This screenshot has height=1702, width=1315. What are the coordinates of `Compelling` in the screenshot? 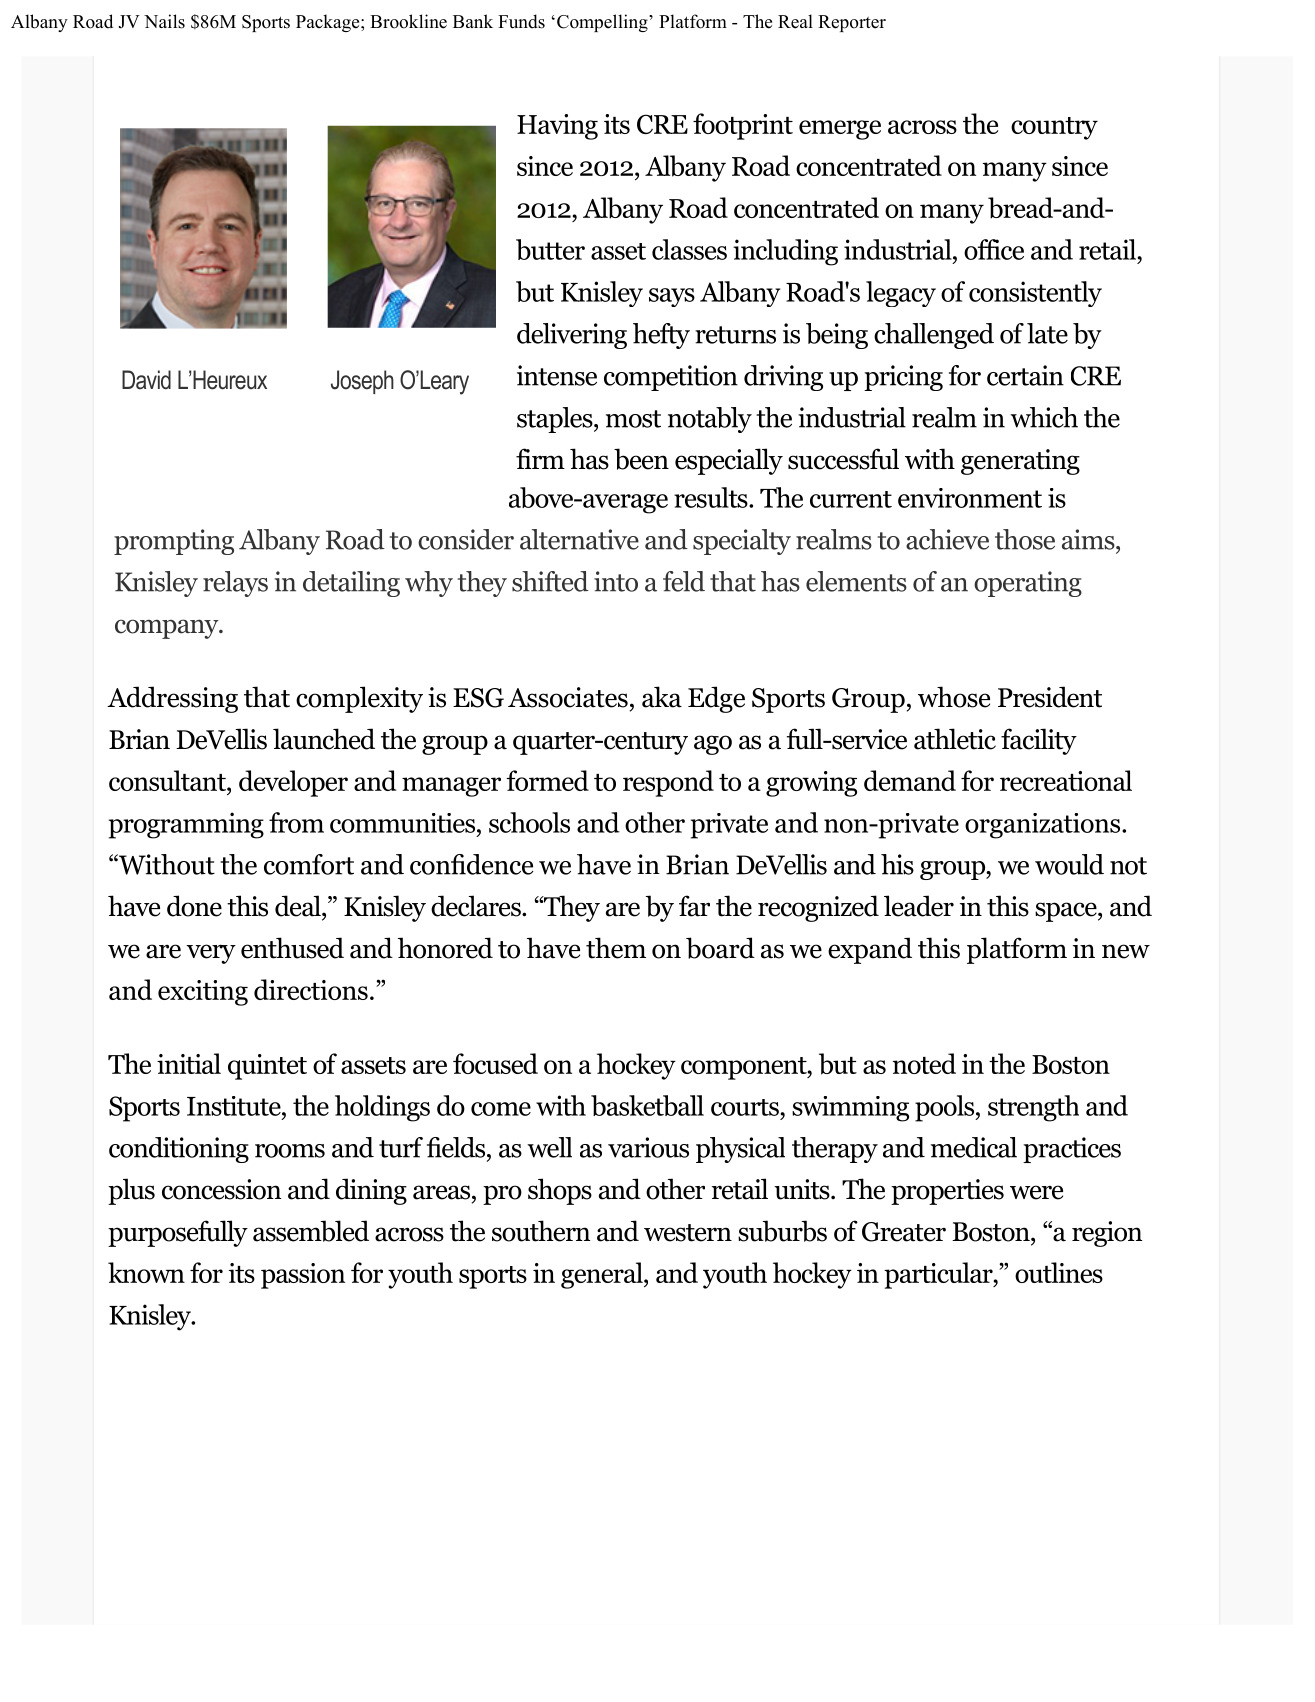 It's located at (603, 23).
